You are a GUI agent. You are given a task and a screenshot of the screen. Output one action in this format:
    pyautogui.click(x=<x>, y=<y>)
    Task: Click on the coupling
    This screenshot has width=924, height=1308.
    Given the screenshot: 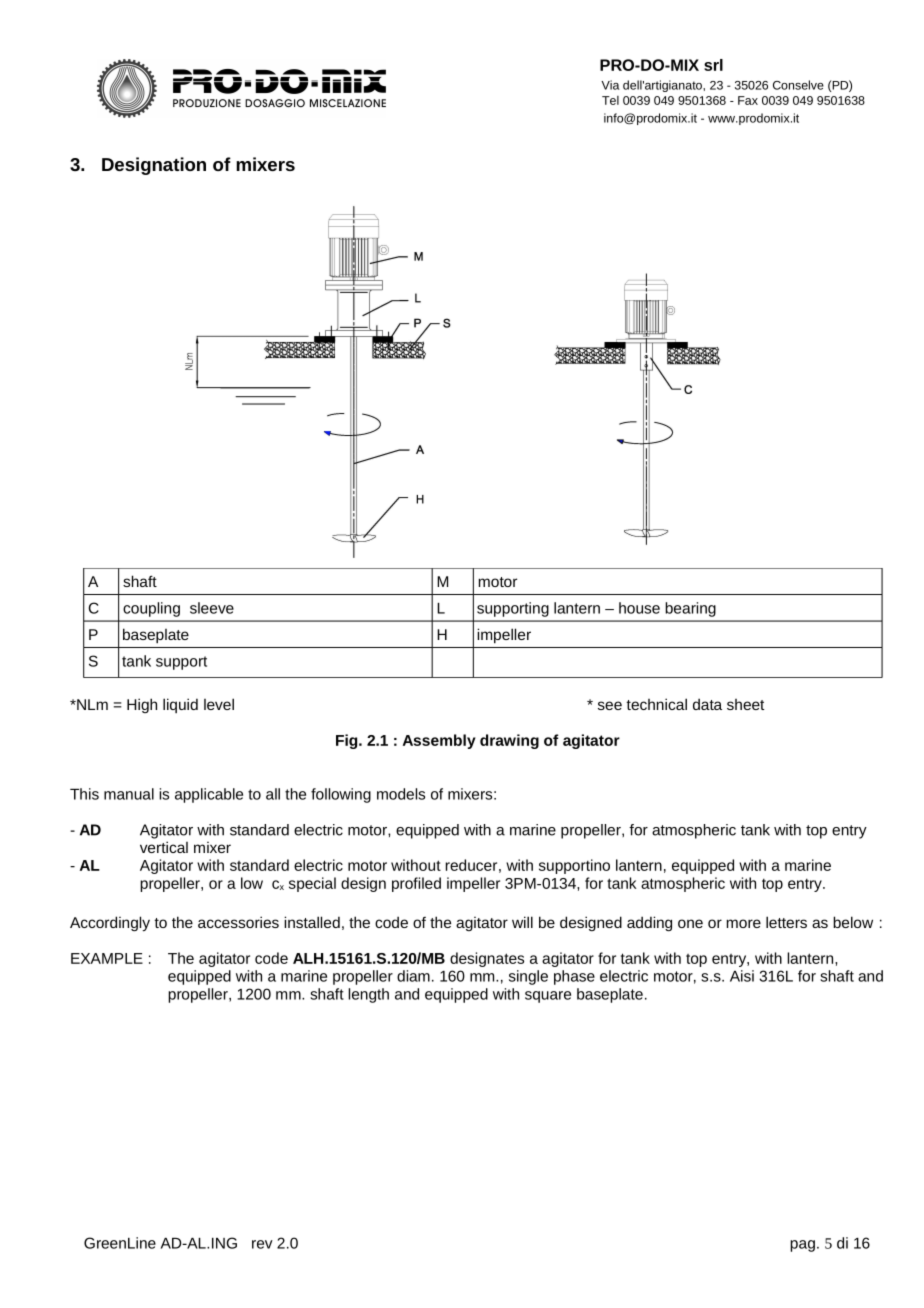 What is the action you would take?
    pyautogui.click(x=151, y=609)
